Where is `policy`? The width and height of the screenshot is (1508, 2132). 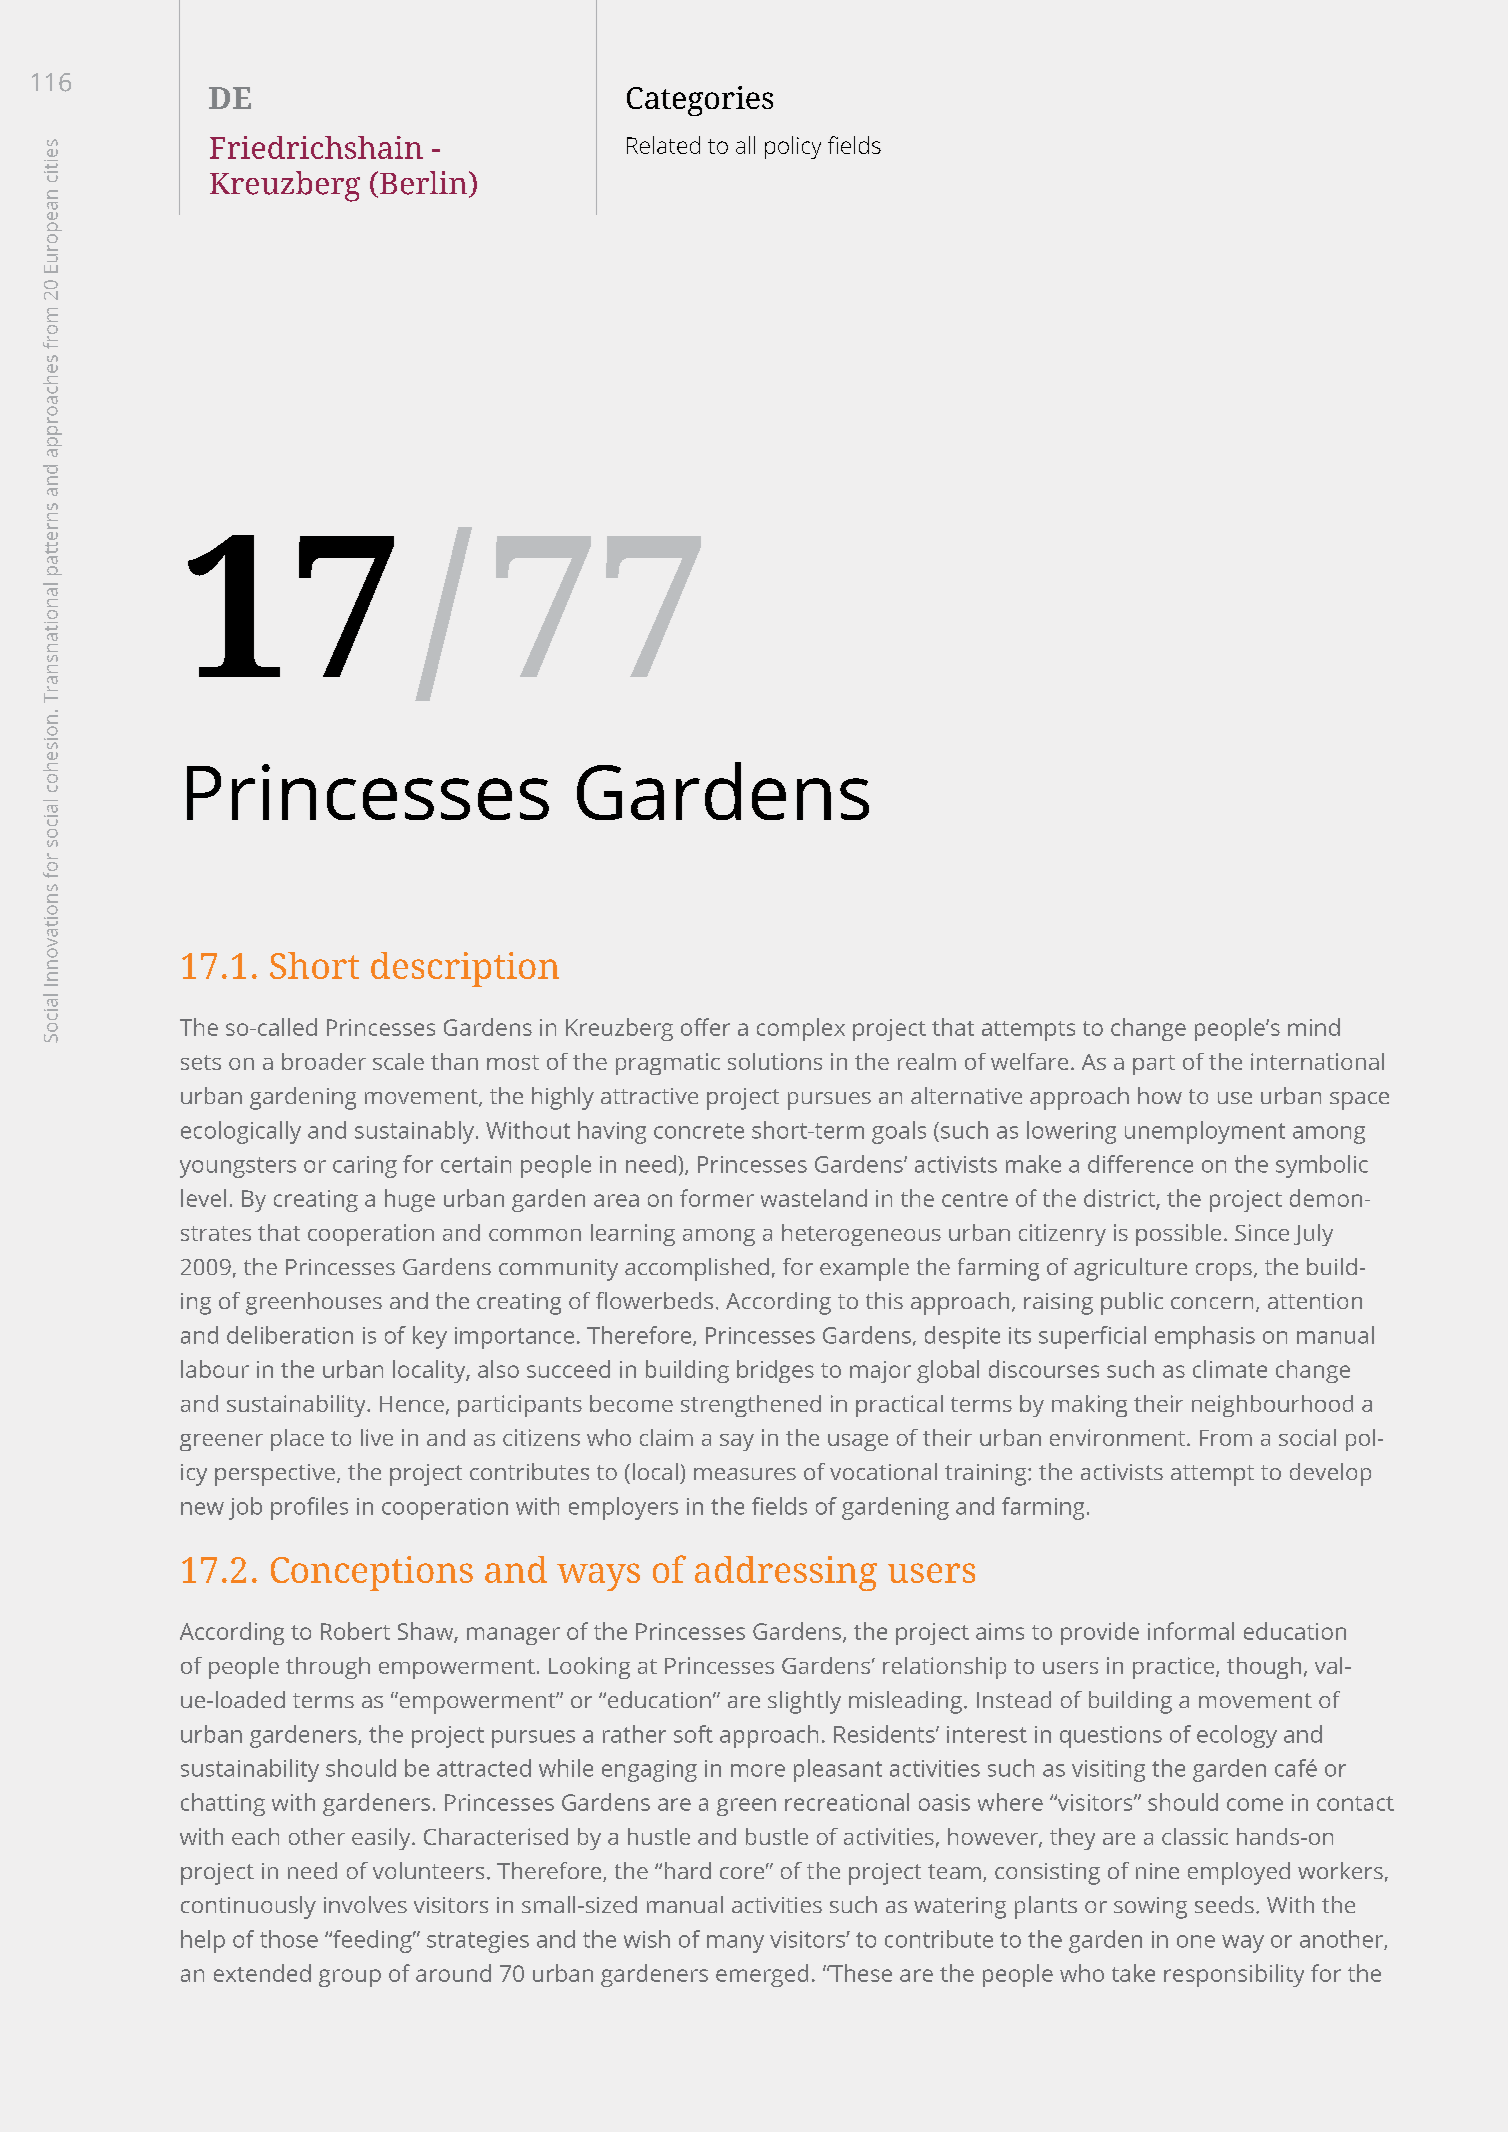 policy is located at coordinates (793, 147).
